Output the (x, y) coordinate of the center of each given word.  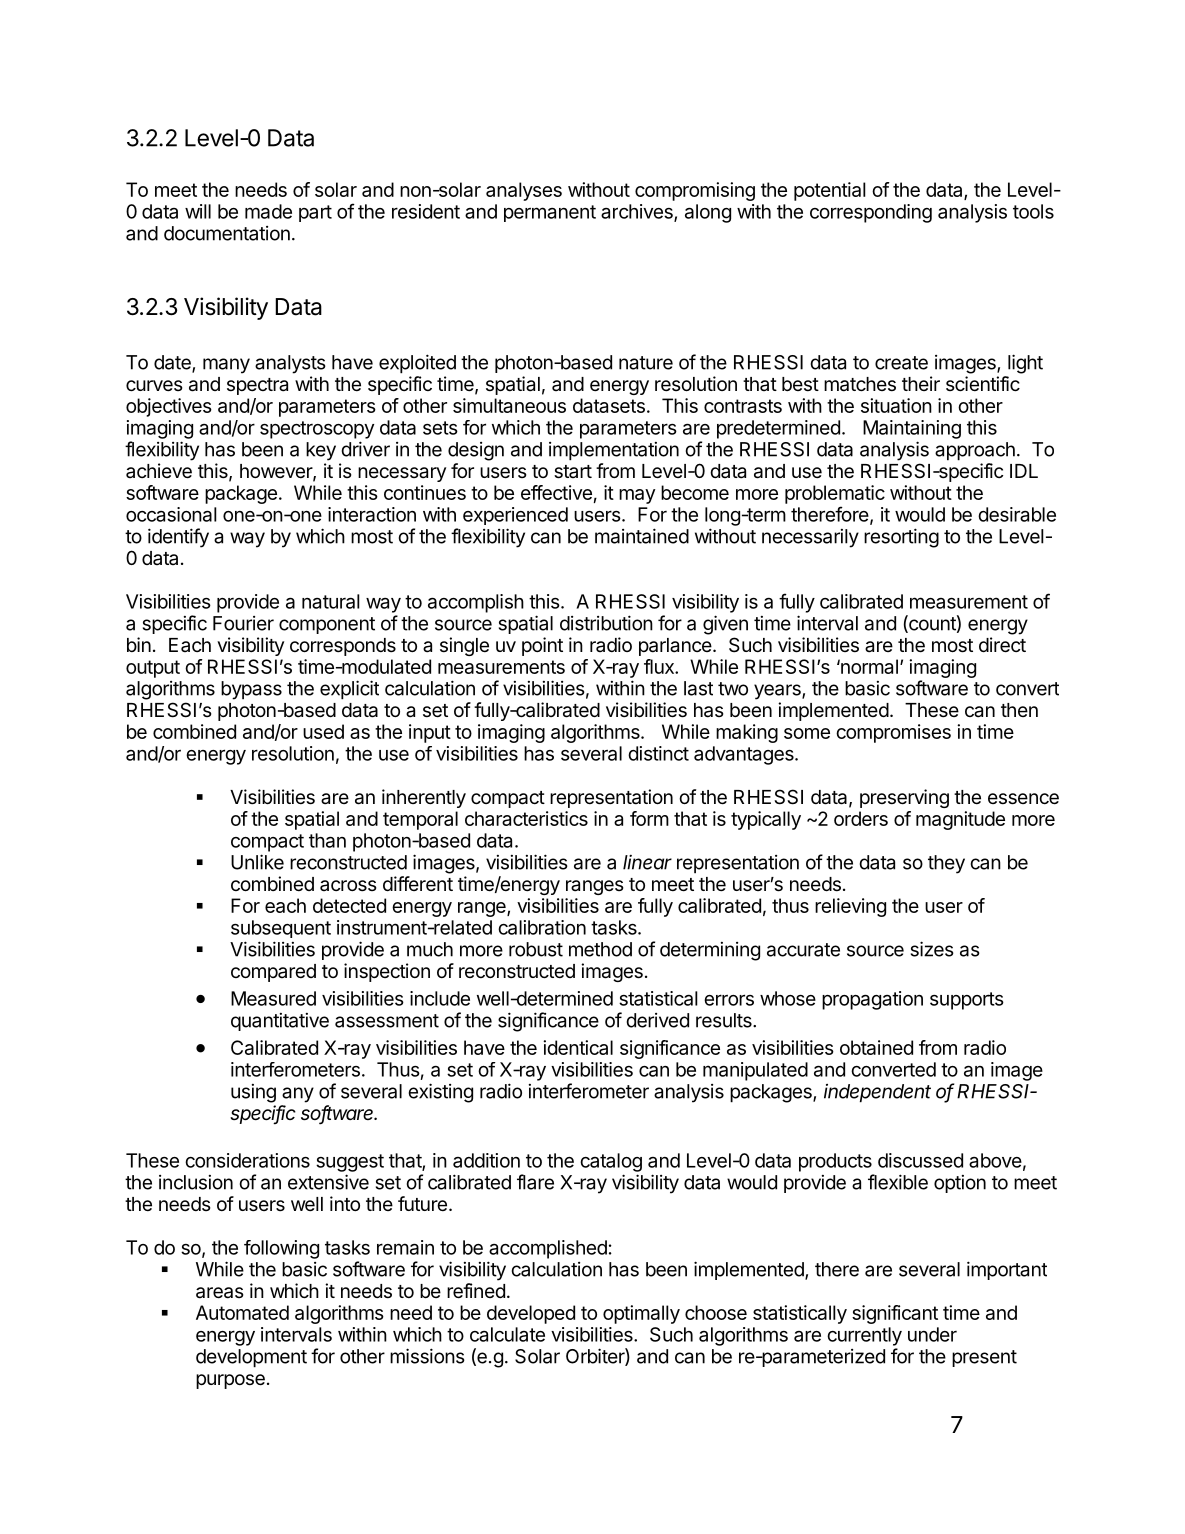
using (253, 1093)
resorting (901, 538)
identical (578, 1047)
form (649, 818)
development (251, 1358)
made (268, 211)
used (323, 731)
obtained (876, 1047)
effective (556, 492)
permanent (550, 213)
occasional (171, 514)
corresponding (871, 213)
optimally (641, 1314)
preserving (904, 798)
